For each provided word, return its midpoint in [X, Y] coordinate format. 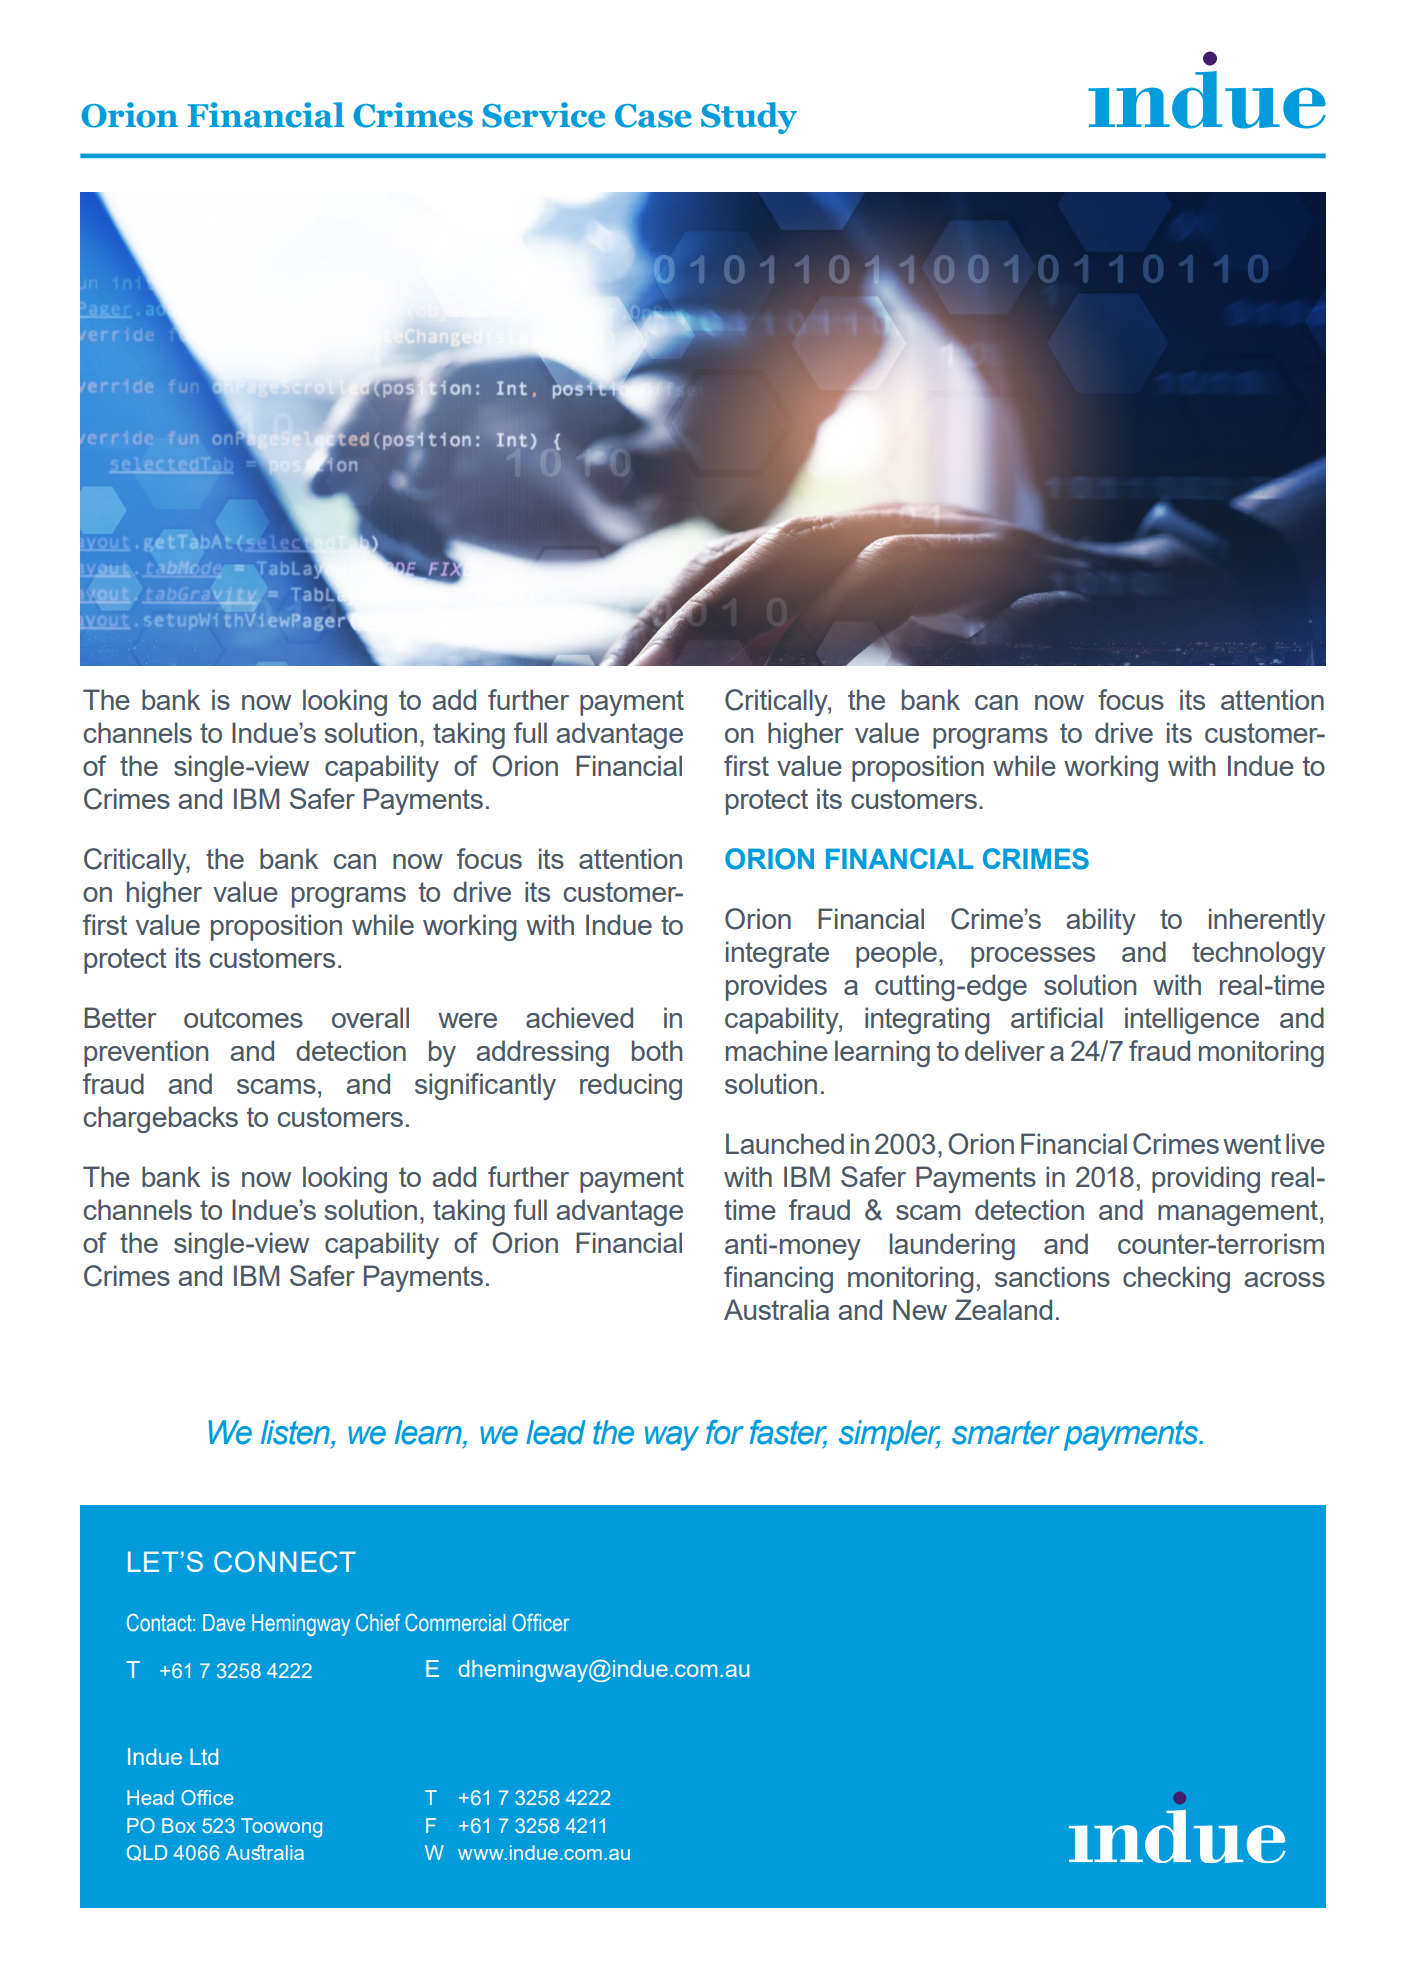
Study [749, 118]
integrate [777, 954]
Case [653, 116]
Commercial [455, 1623]
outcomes [243, 1018]
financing [778, 1279]
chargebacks [161, 1119]
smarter [1006, 1433]
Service [543, 115]
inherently [1267, 921]
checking [1176, 1279]
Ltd [204, 1756]
